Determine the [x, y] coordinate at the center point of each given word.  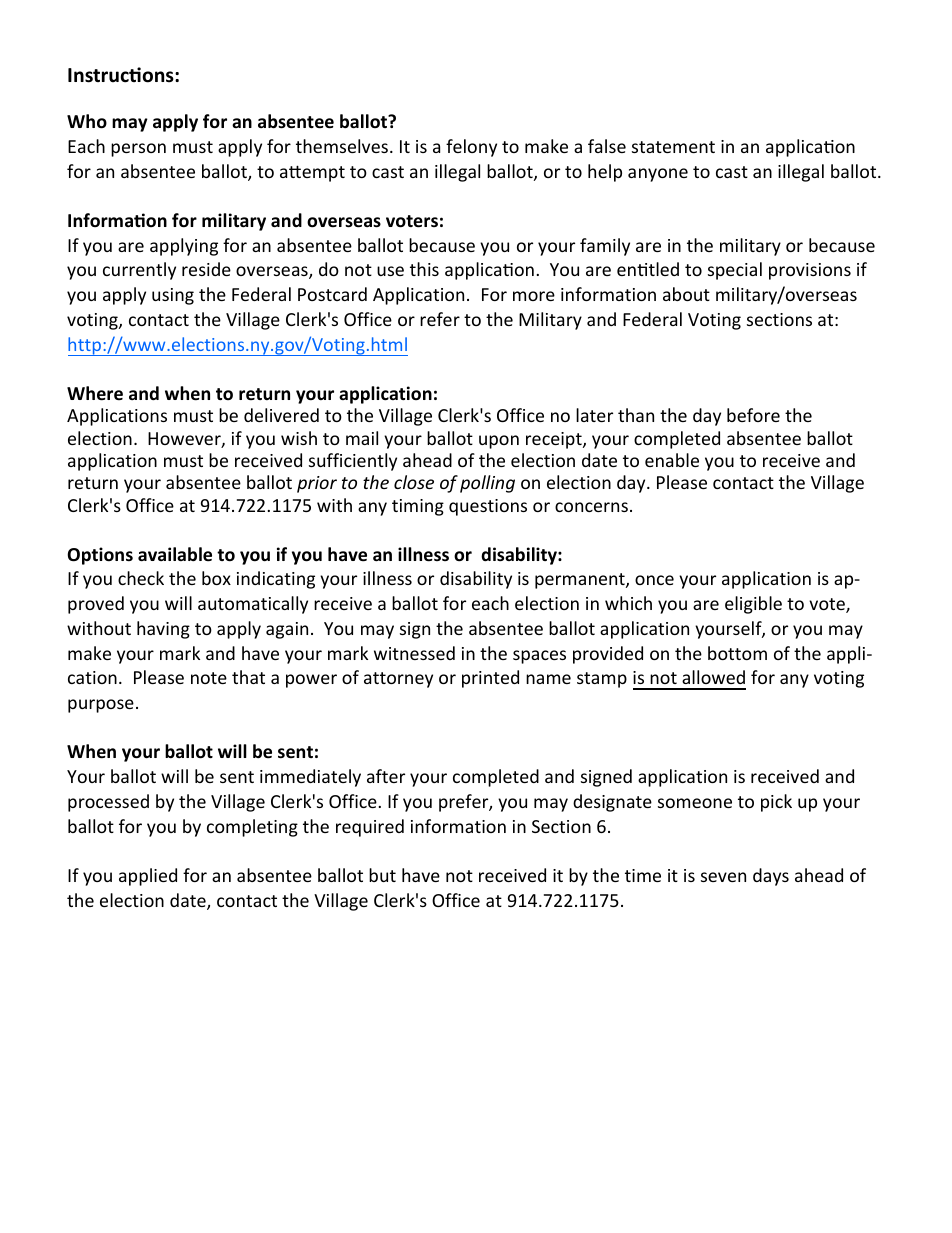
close [414, 482]
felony [471, 148]
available [175, 554]
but [382, 875]
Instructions [122, 75]
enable [672, 460]
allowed [713, 677]
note [209, 678]
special [735, 271]
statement [673, 147]
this [424, 269]
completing [252, 828]
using [173, 296]
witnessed [414, 653]
